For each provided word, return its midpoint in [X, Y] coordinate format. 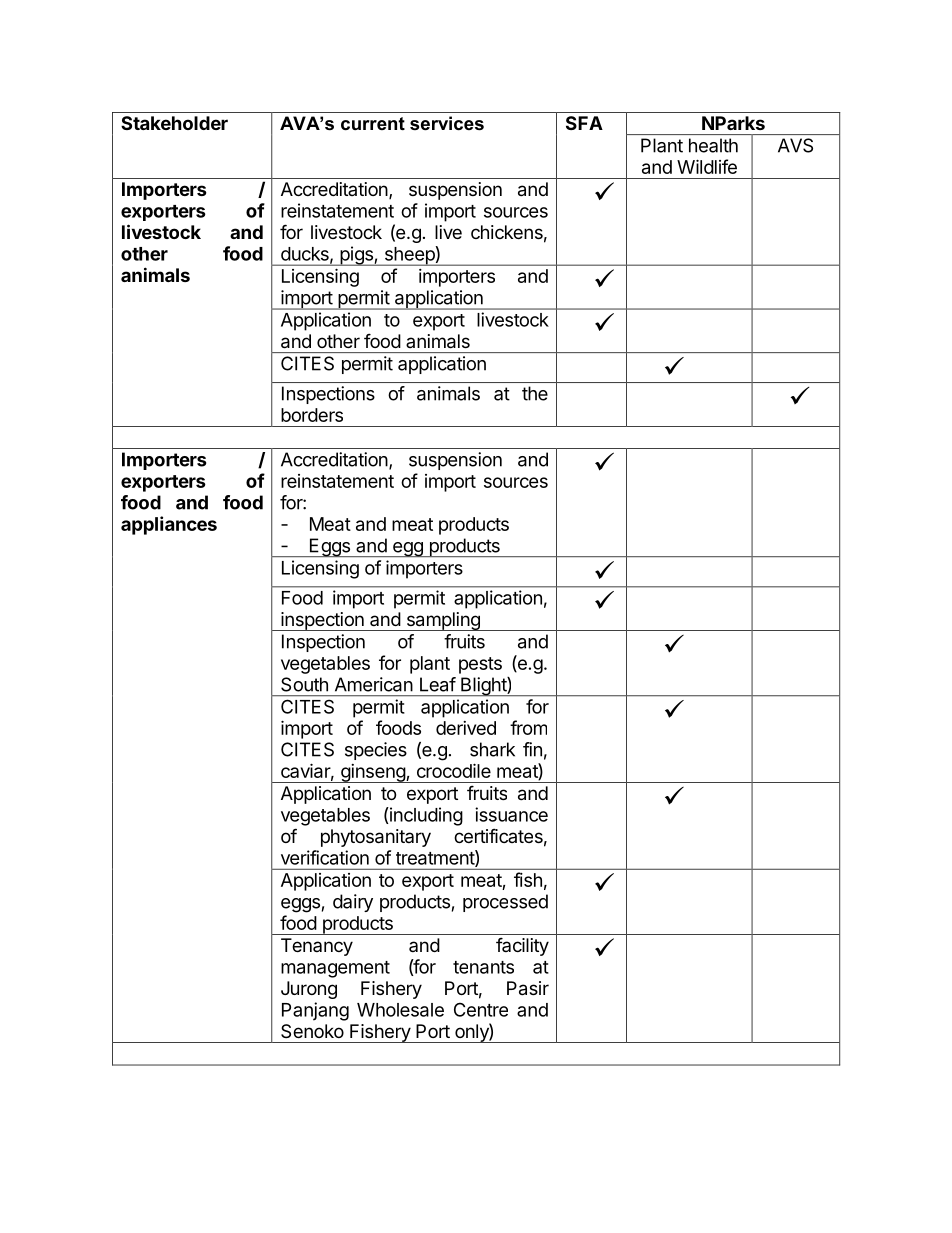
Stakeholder [174, 123]
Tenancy [317, 947]
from [528, 727]
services [447, 123]
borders [312, 415]
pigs [356, 256]
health [713, 145]
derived [466, 728]
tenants [483, 967]
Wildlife [707, 166]
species [376, 751]
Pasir [528, 988]
